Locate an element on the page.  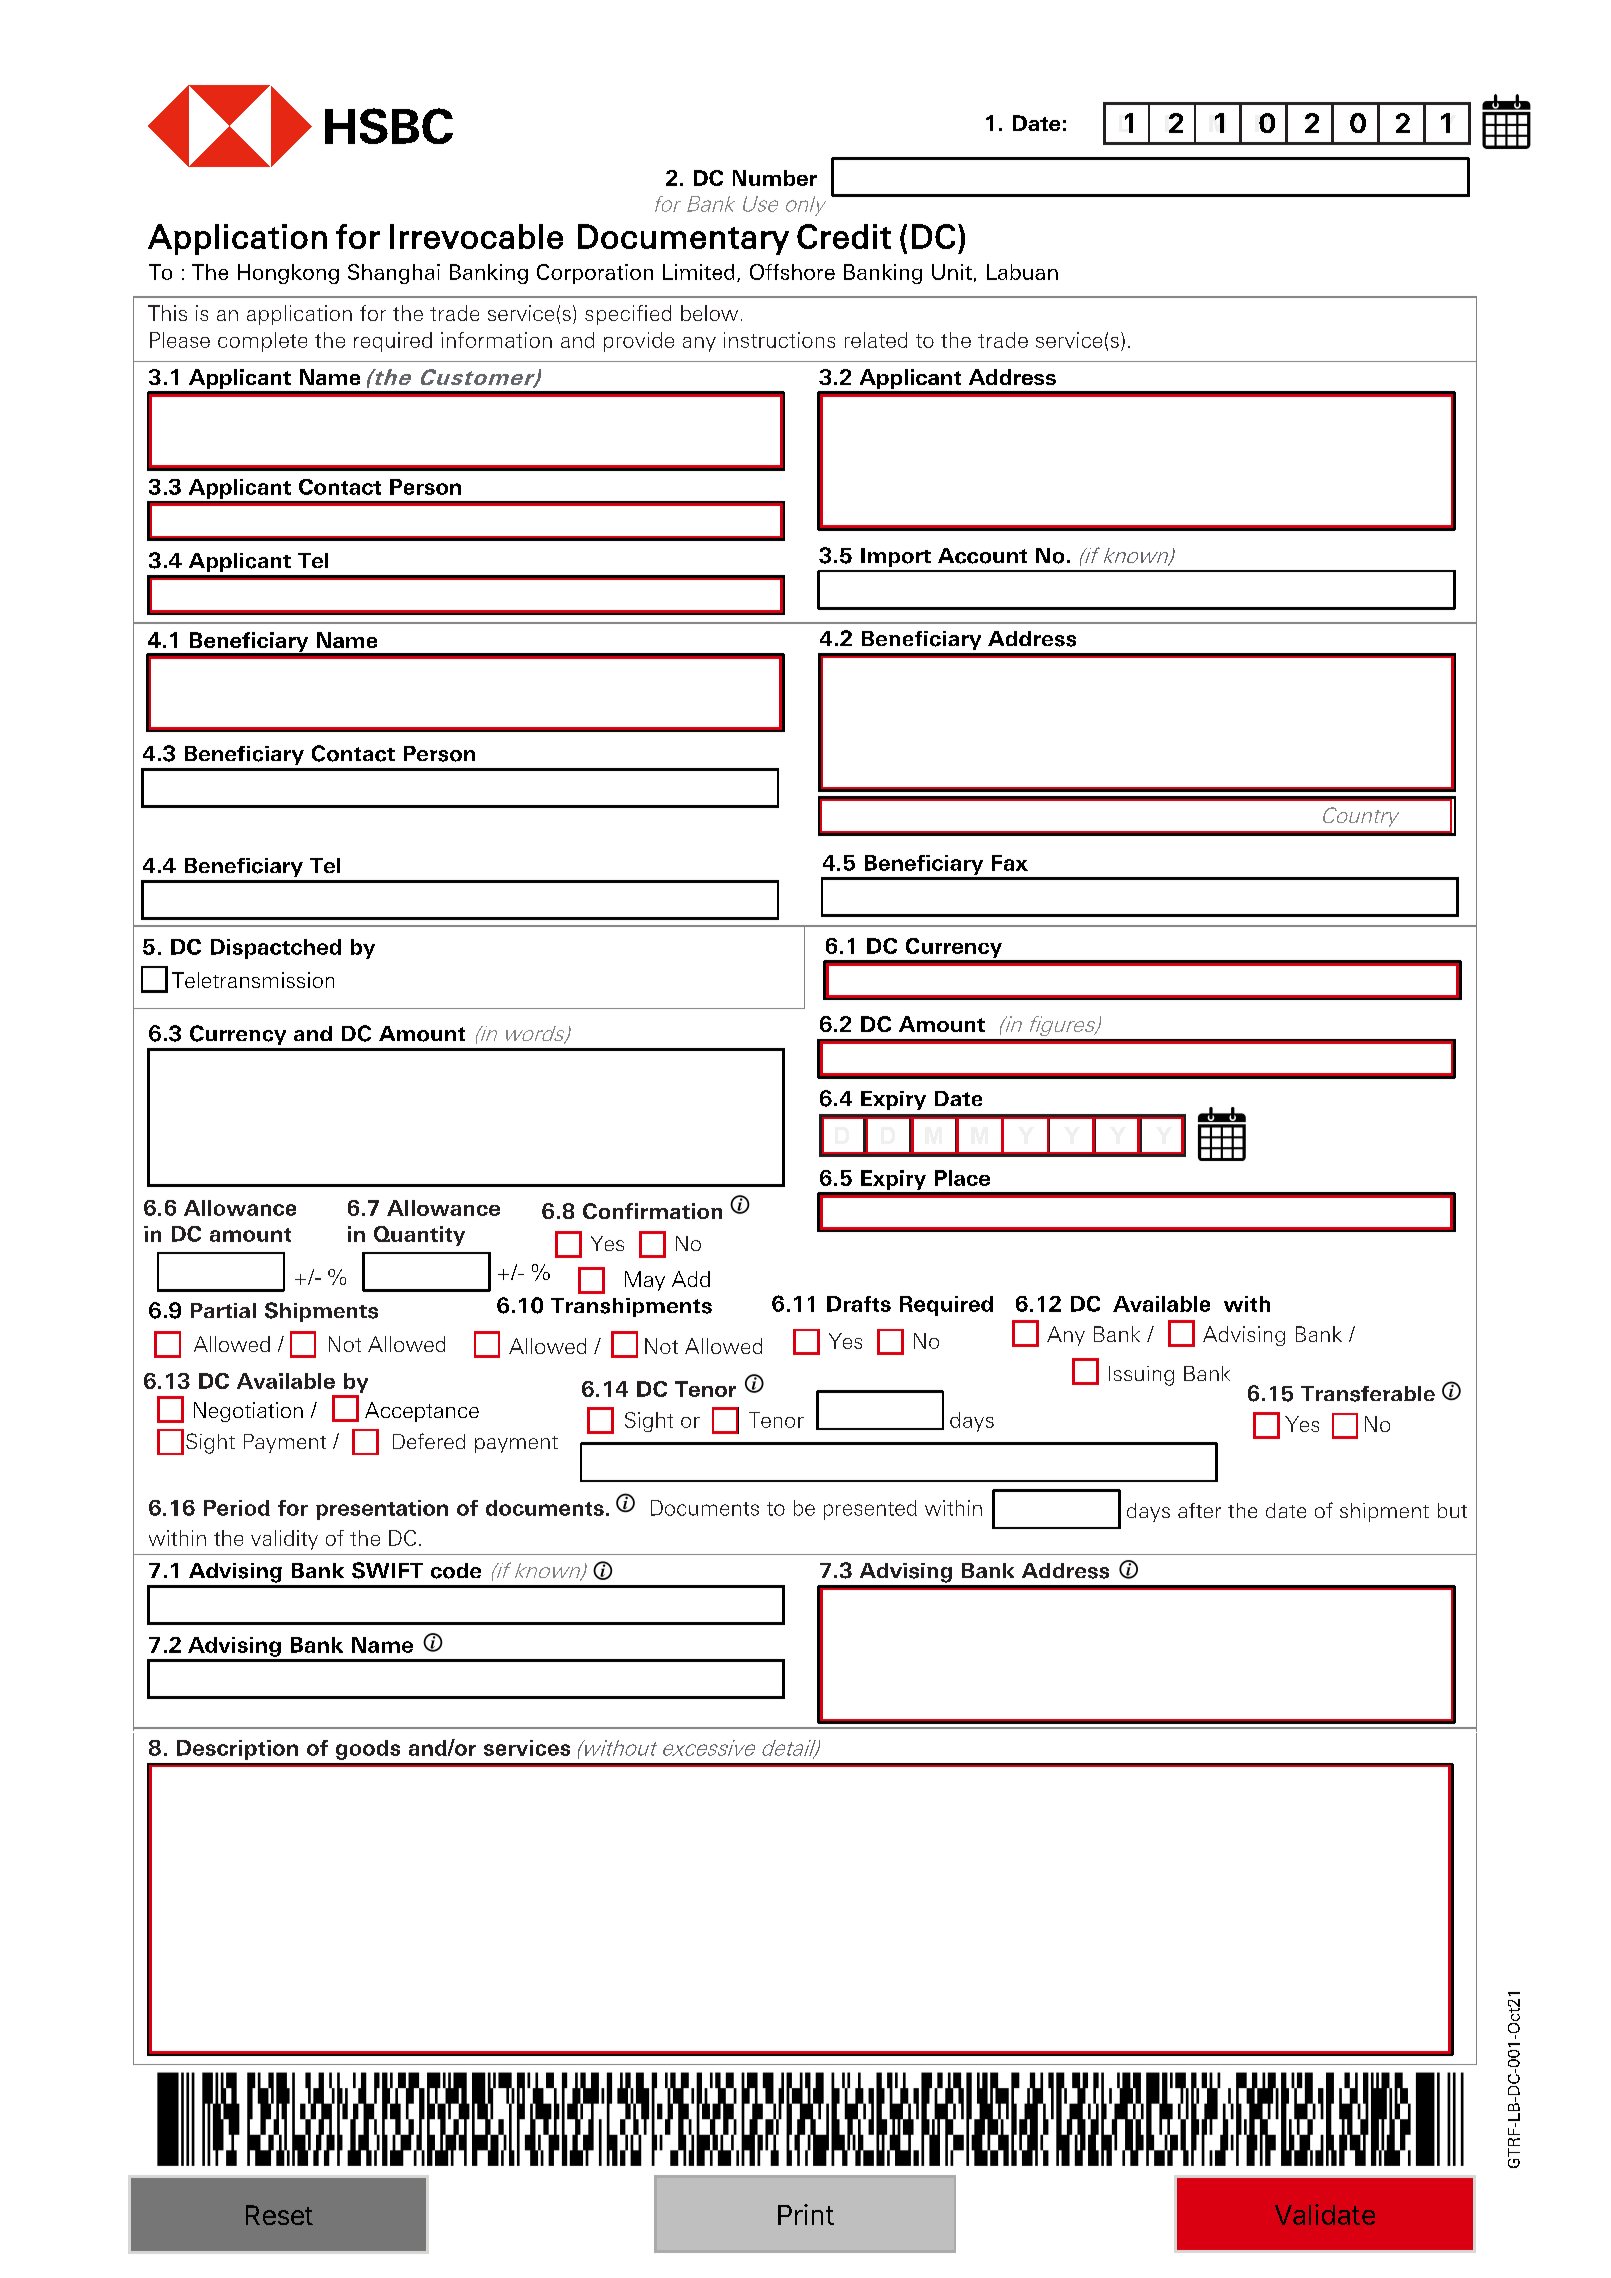
Credit is located at coordinates (844, 236).
